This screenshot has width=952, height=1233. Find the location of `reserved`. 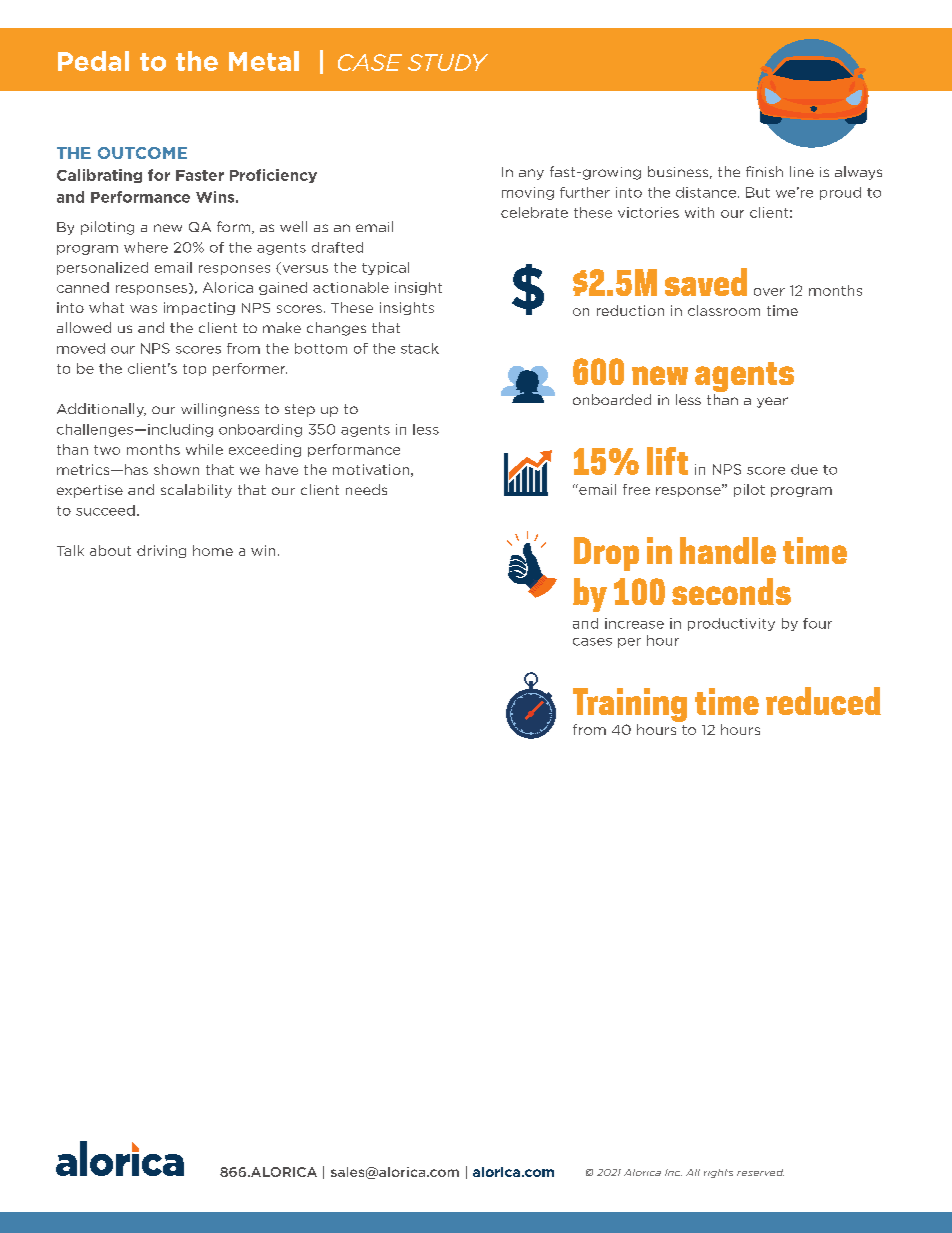

reserved is located at coordinates (760, 1172).
